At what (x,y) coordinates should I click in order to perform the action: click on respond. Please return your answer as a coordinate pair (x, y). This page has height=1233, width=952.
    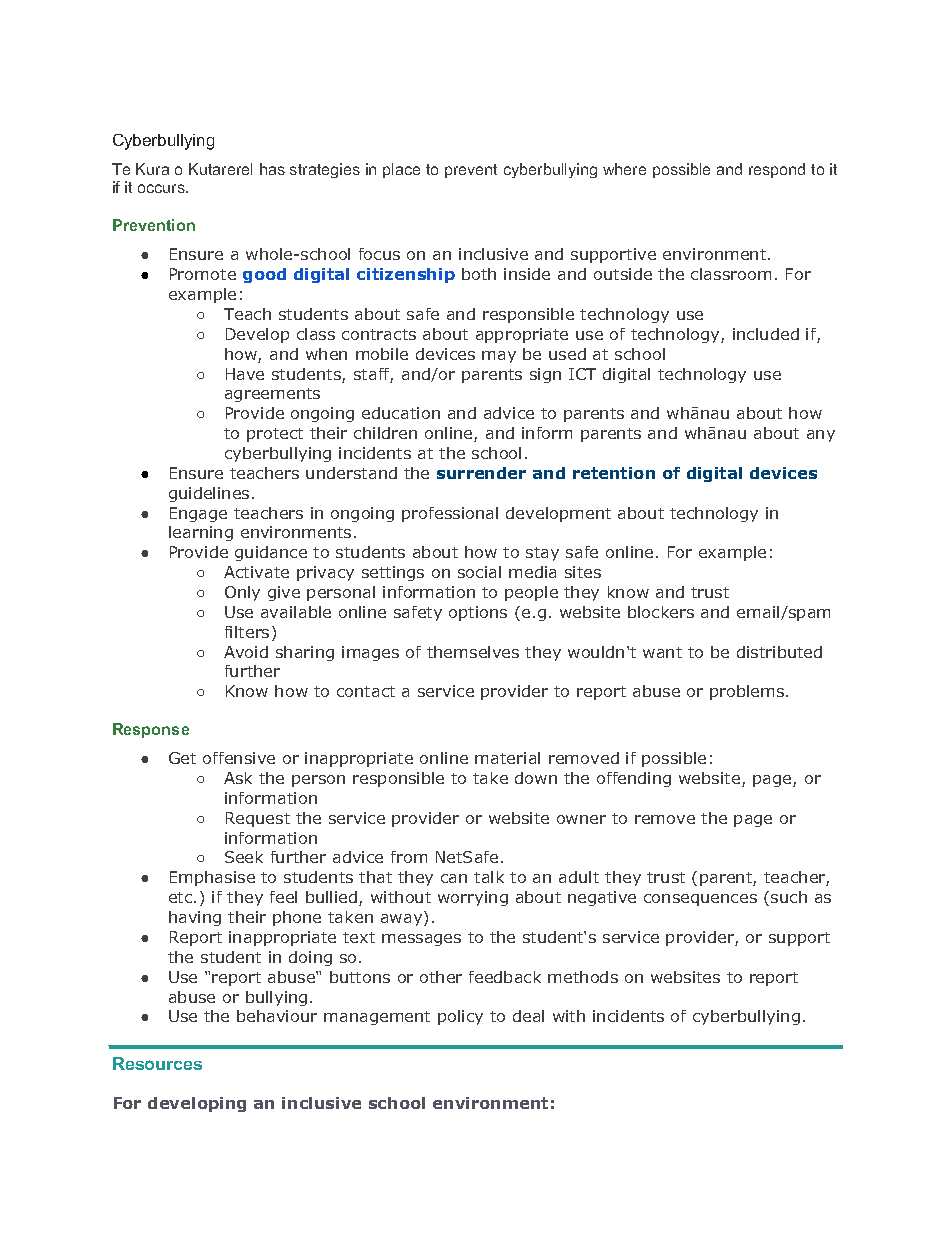
    Looking at the image, I should click on (777, 170).
